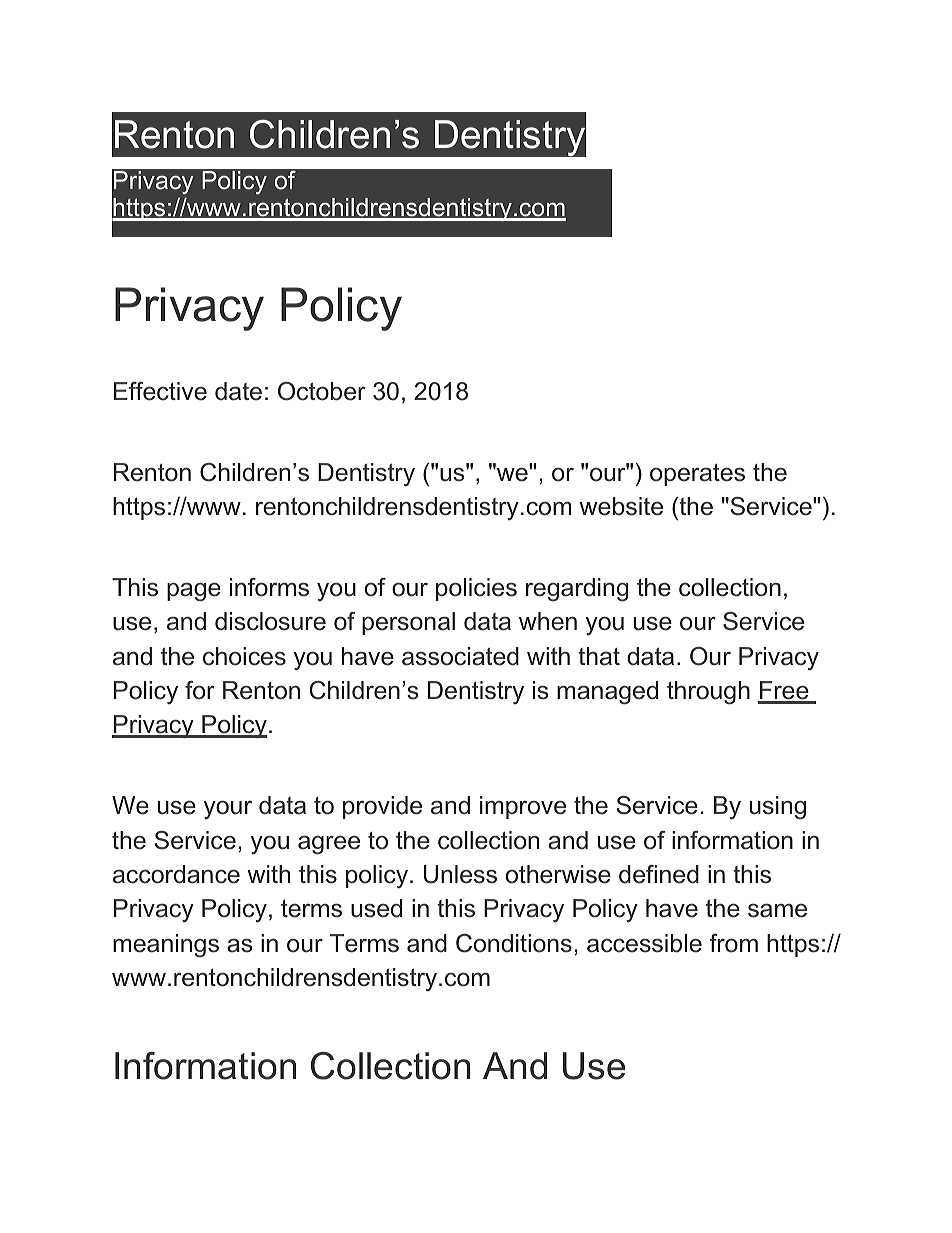 This screenshot has height=1233, width=952. I want to click on through, so click(708, 693).
